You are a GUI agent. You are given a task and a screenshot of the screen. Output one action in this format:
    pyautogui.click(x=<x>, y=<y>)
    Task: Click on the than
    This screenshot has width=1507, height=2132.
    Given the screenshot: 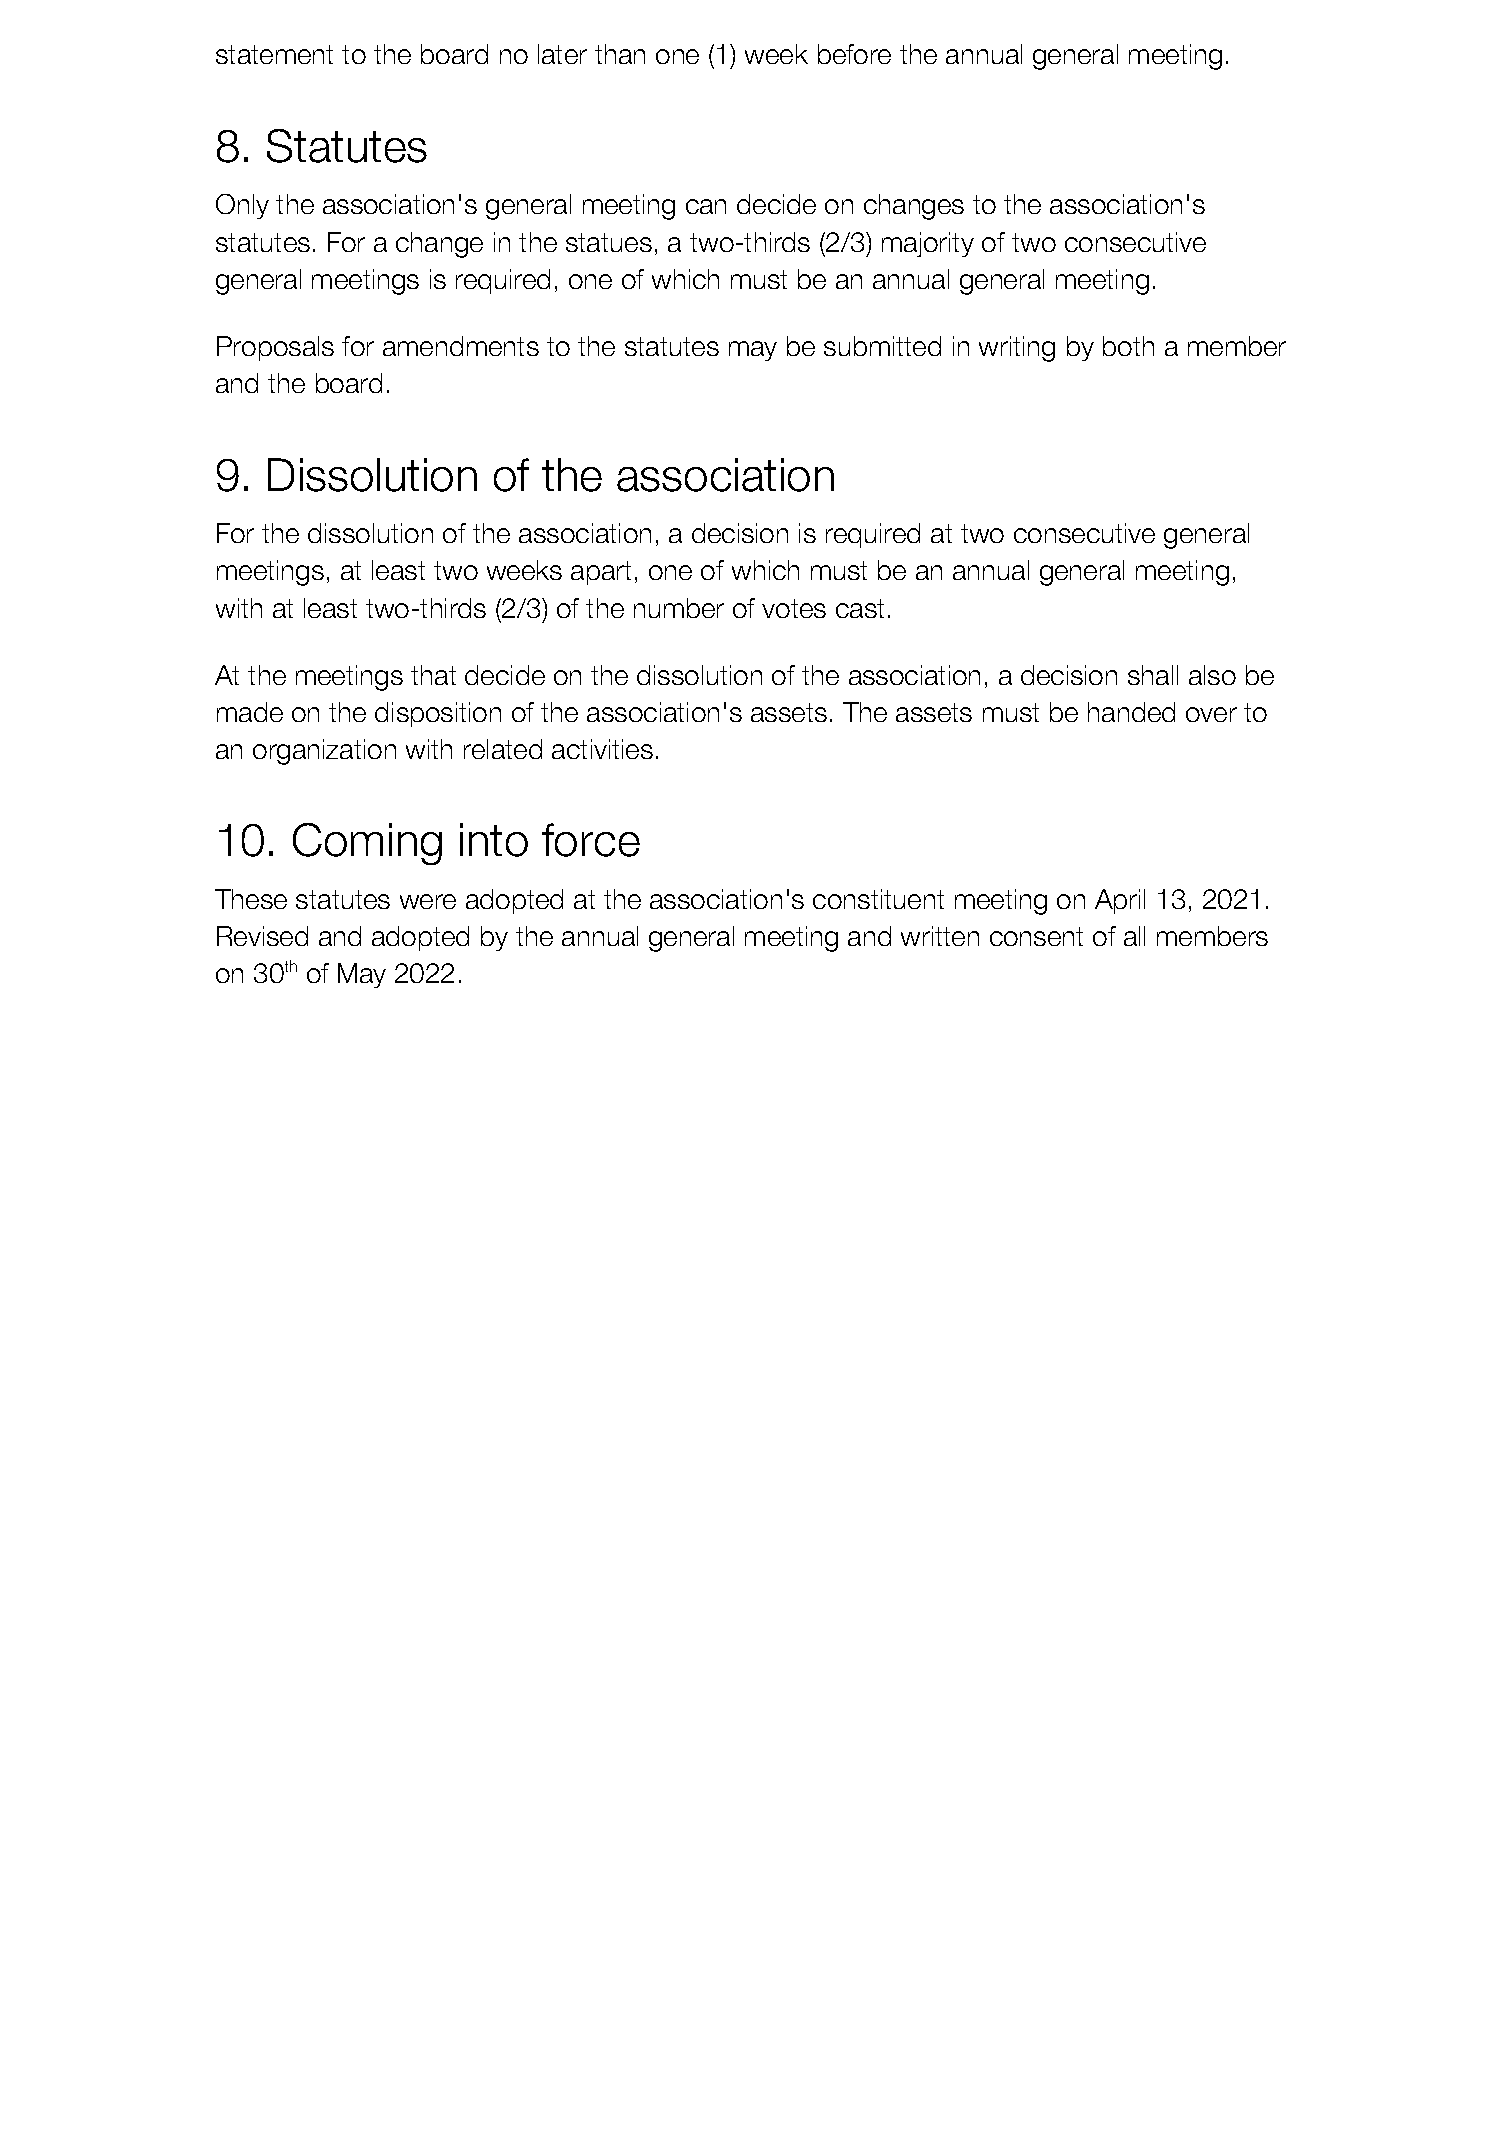 What is the action you would take?
    pyautogui.click(x=620, y=54)
